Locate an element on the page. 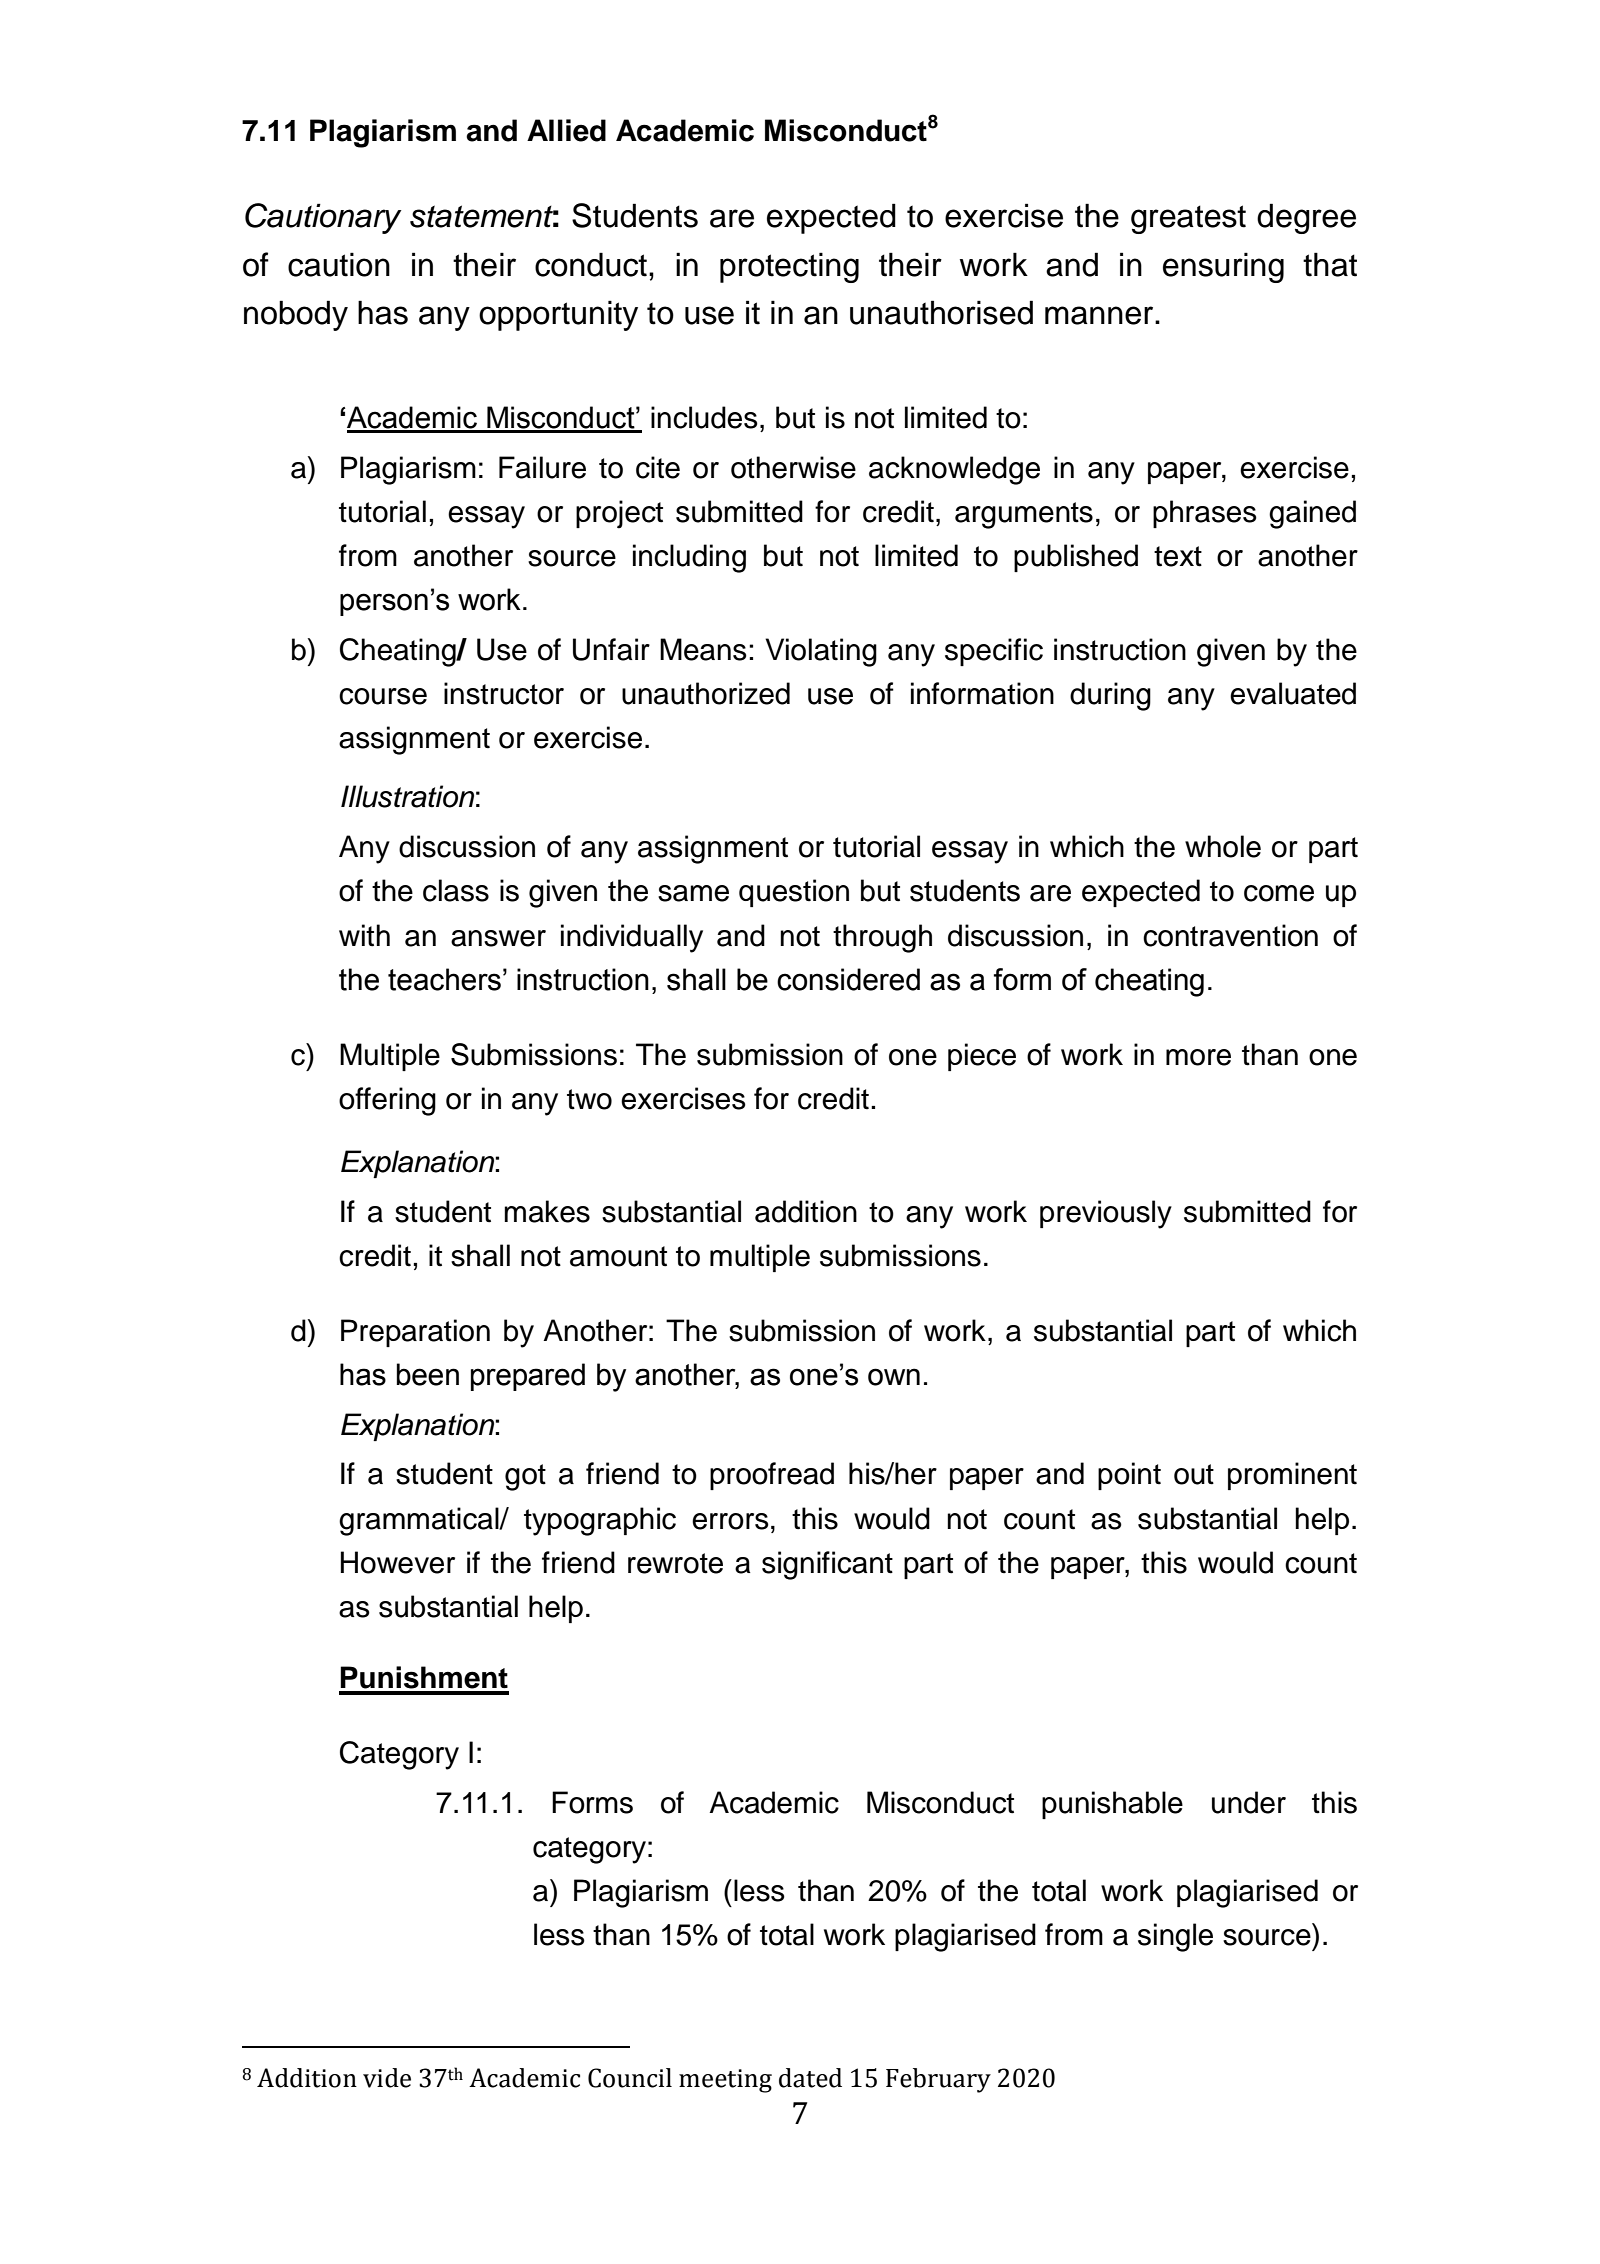 The height and width of the page is (2264, 1600). considered is located at coordinates (848, 979).
